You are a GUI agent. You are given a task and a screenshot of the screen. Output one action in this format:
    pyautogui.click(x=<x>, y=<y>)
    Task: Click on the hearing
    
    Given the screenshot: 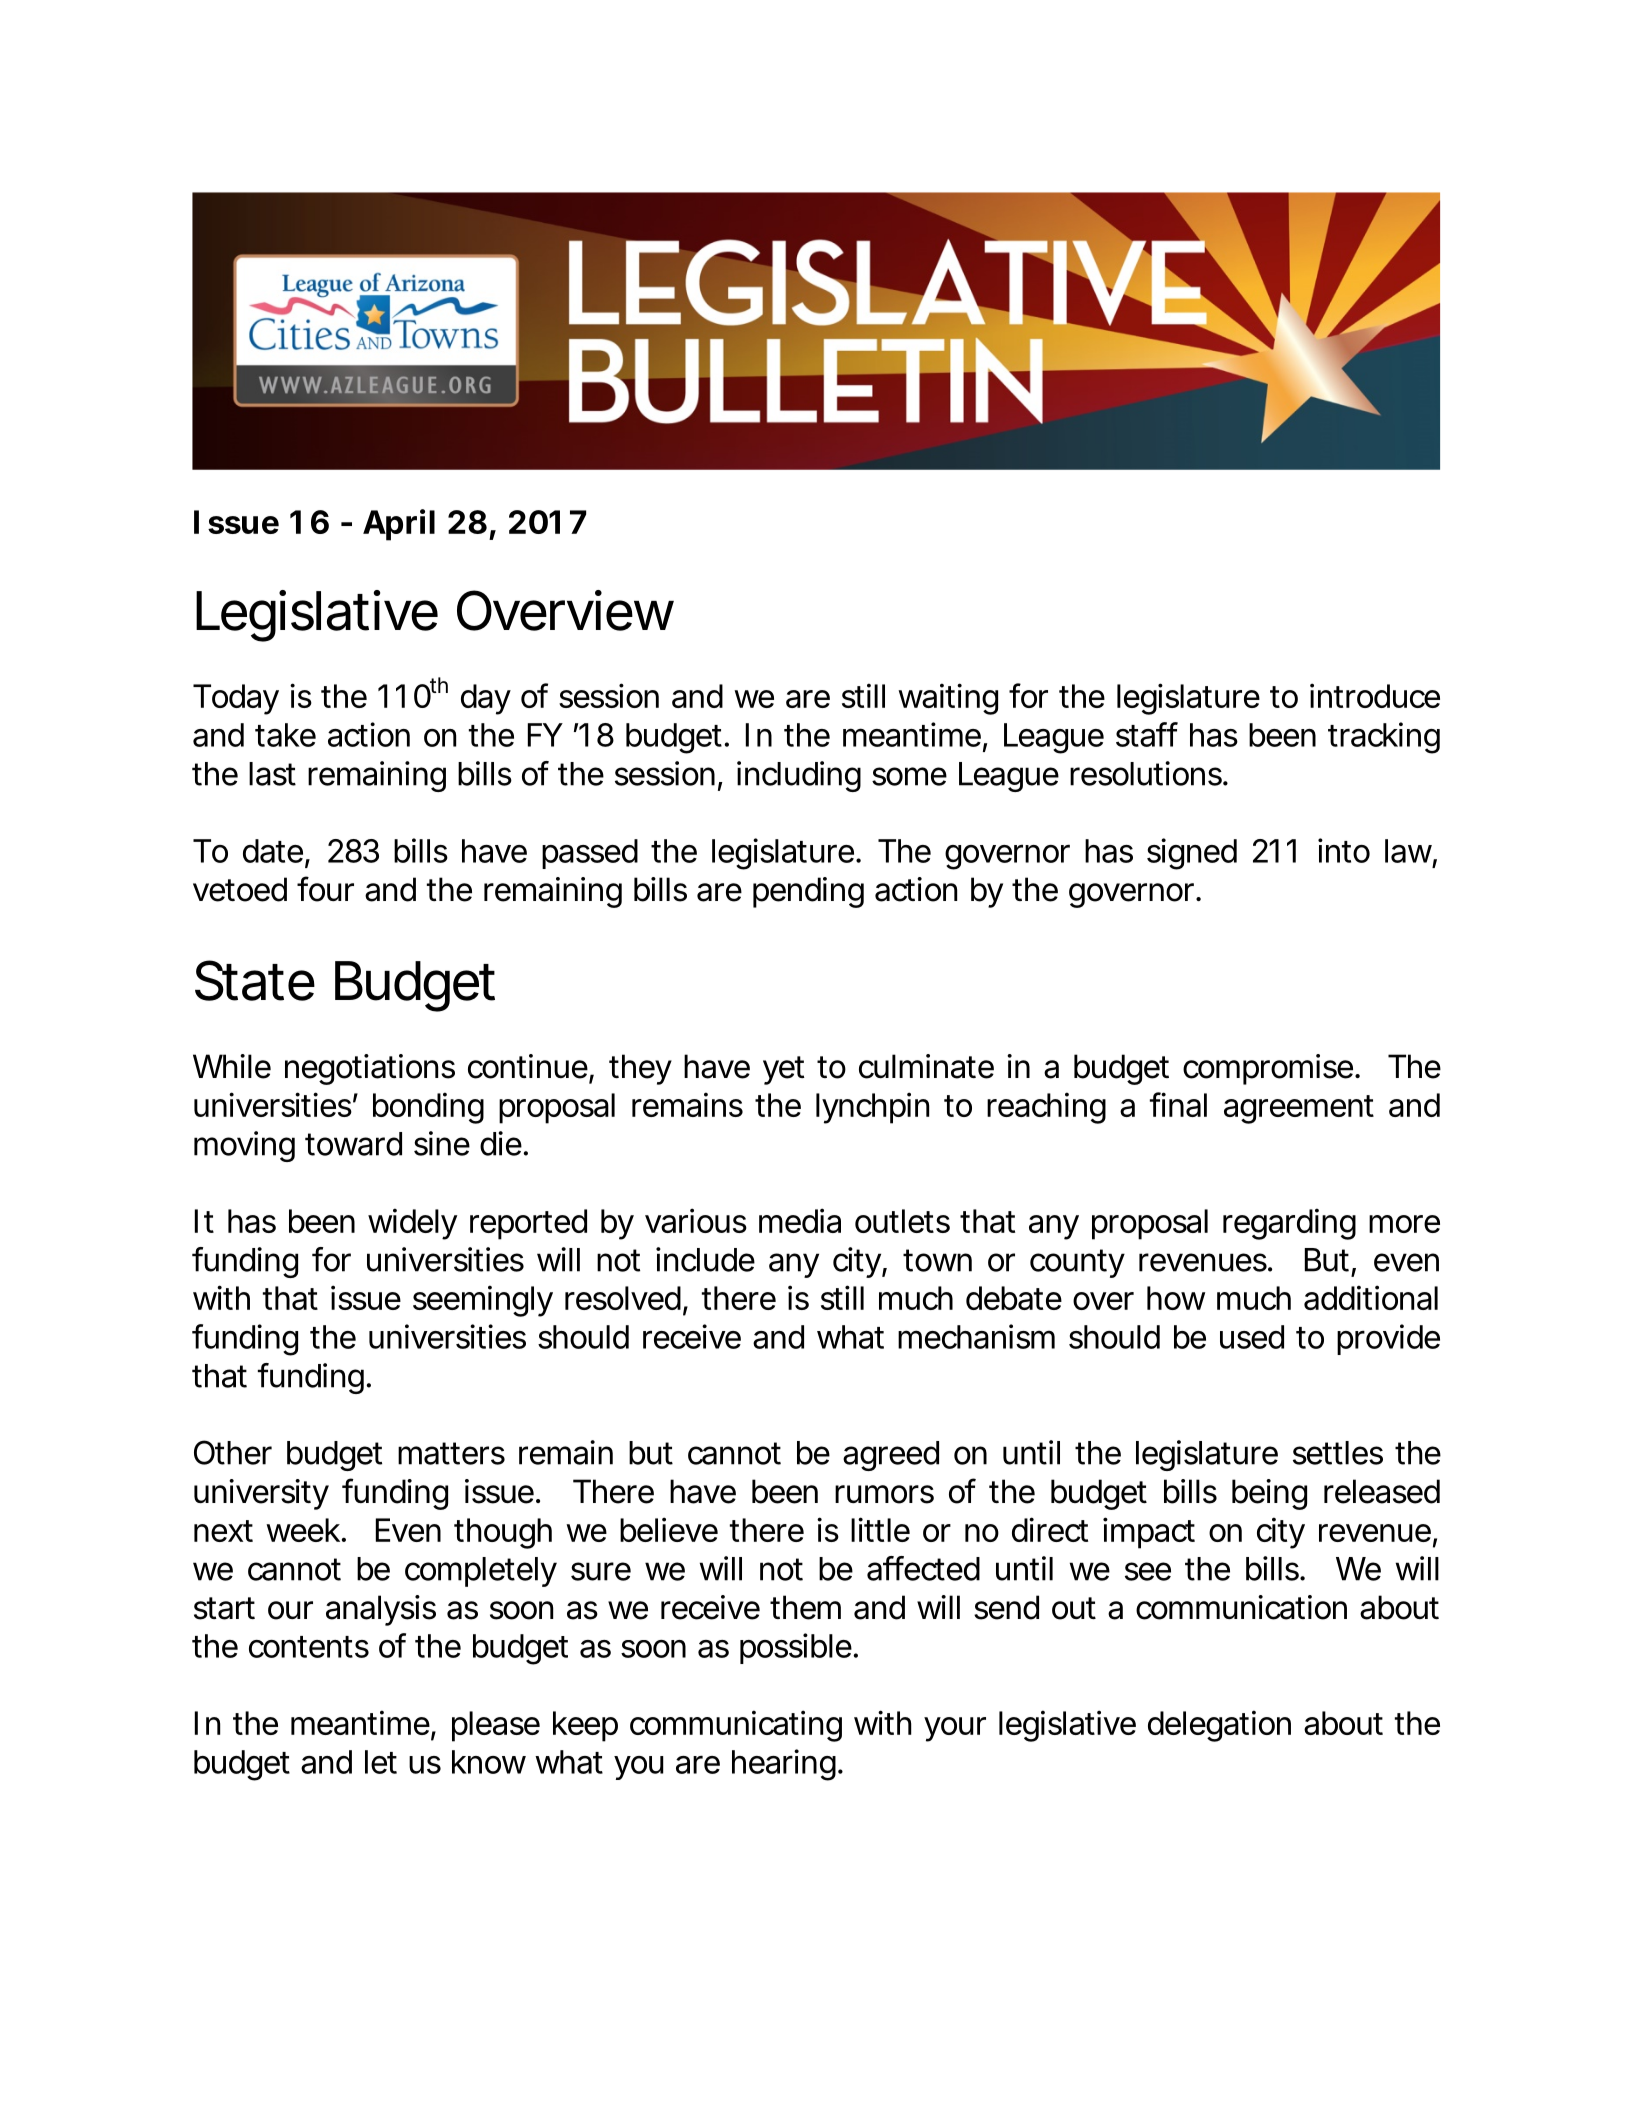 What is the action you would take?
    pyautogui.click(x=784, y=1765)
